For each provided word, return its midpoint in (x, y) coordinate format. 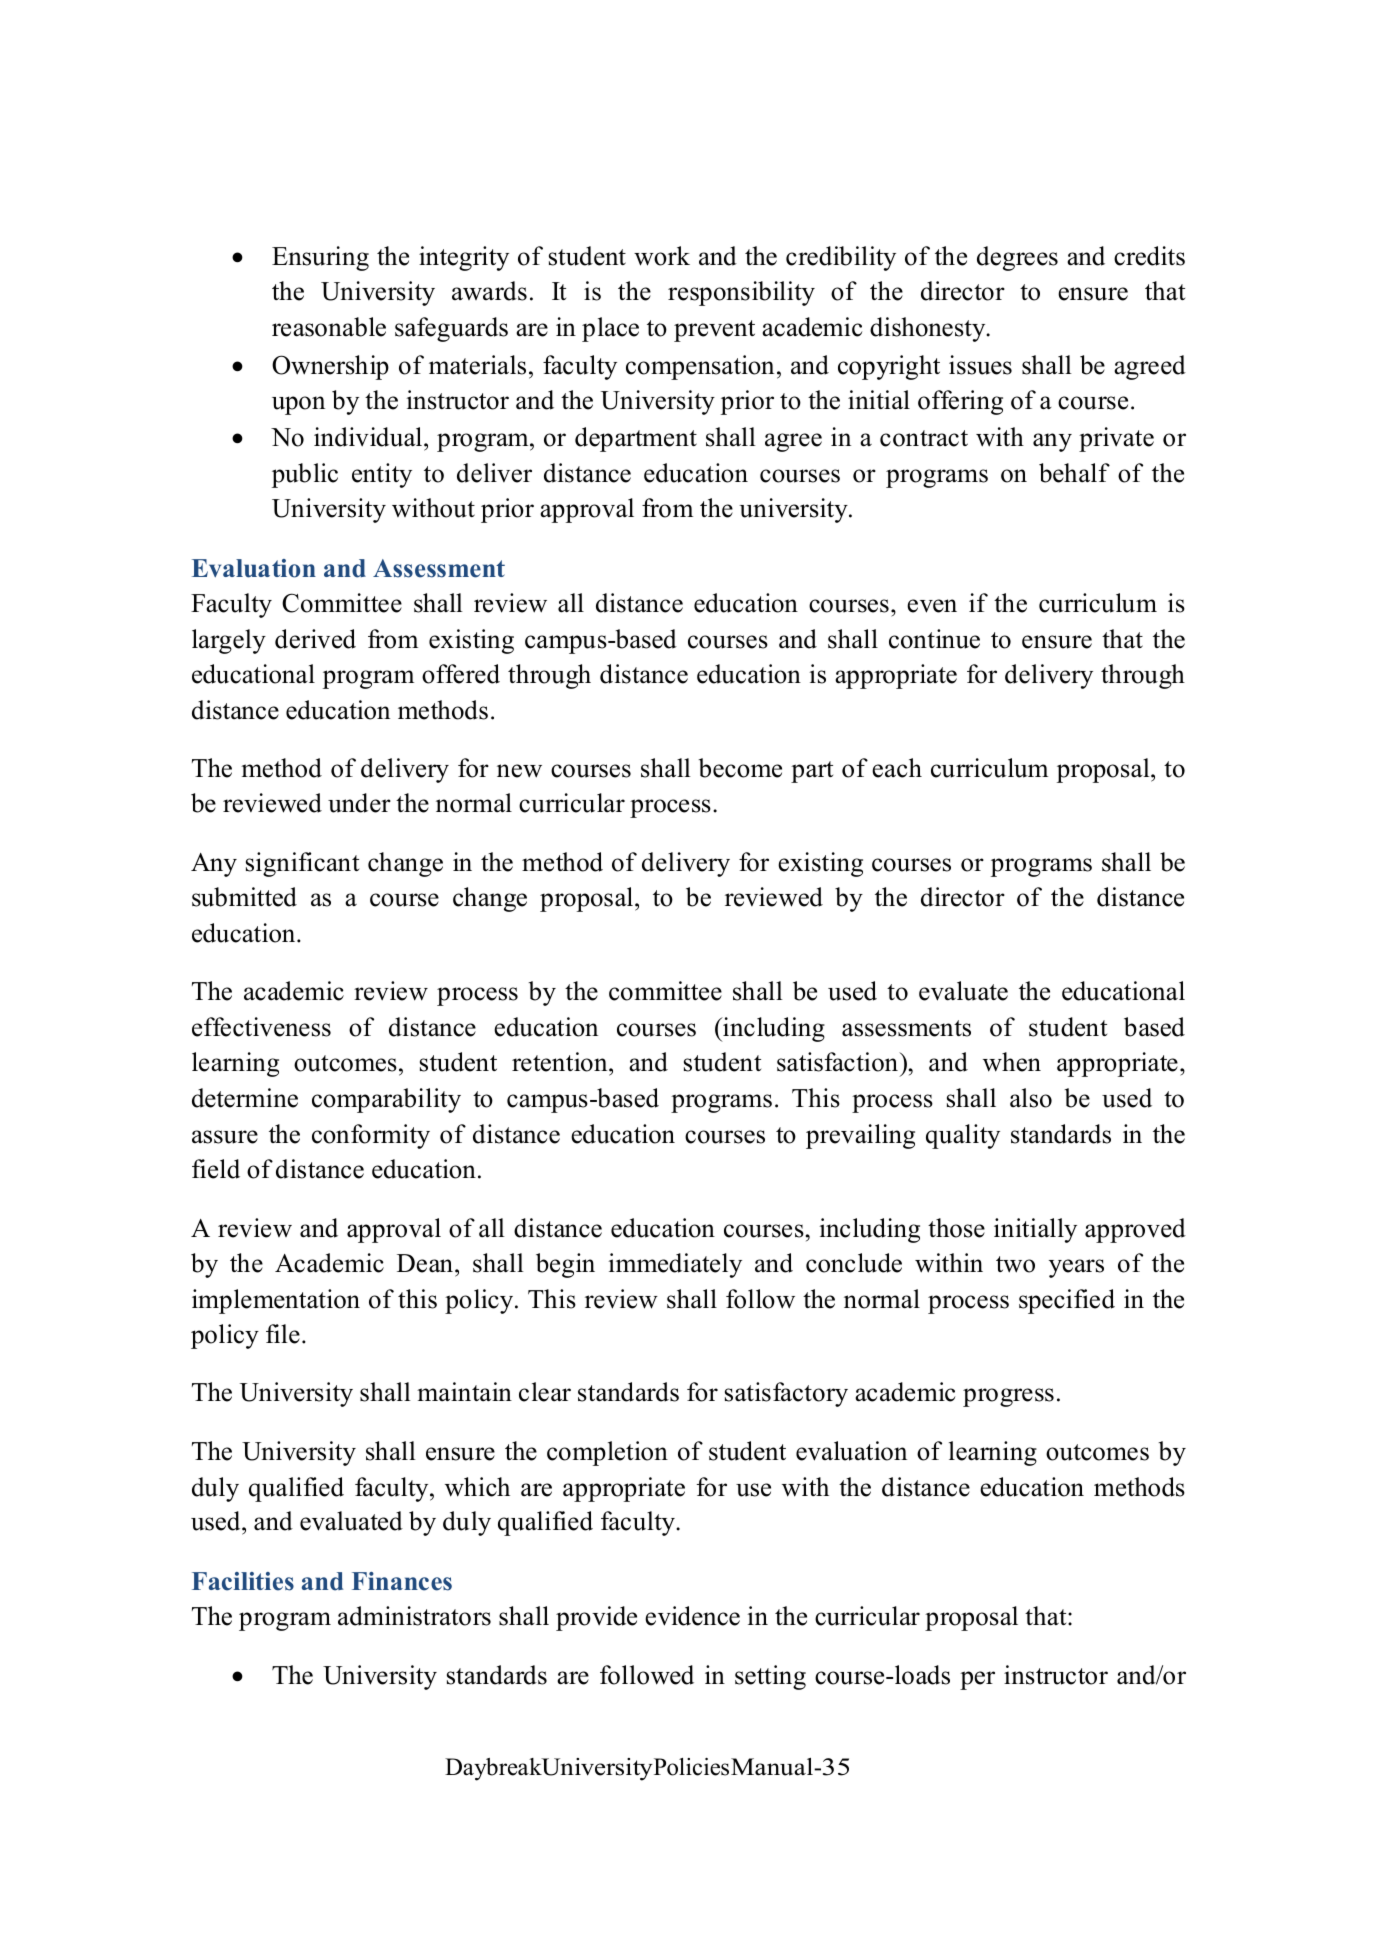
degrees (1017, 258)
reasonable (329, 327)
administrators (414, 1616)
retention (561, 1063)
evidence (692, 1616)
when (1012, 1062)
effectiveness (261, 1027)
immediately (675, 1265)
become (740, 768)
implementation (276, 1301)
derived (315, 639)
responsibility (741, 293)
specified (1067, 1301)
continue (934, 639)
